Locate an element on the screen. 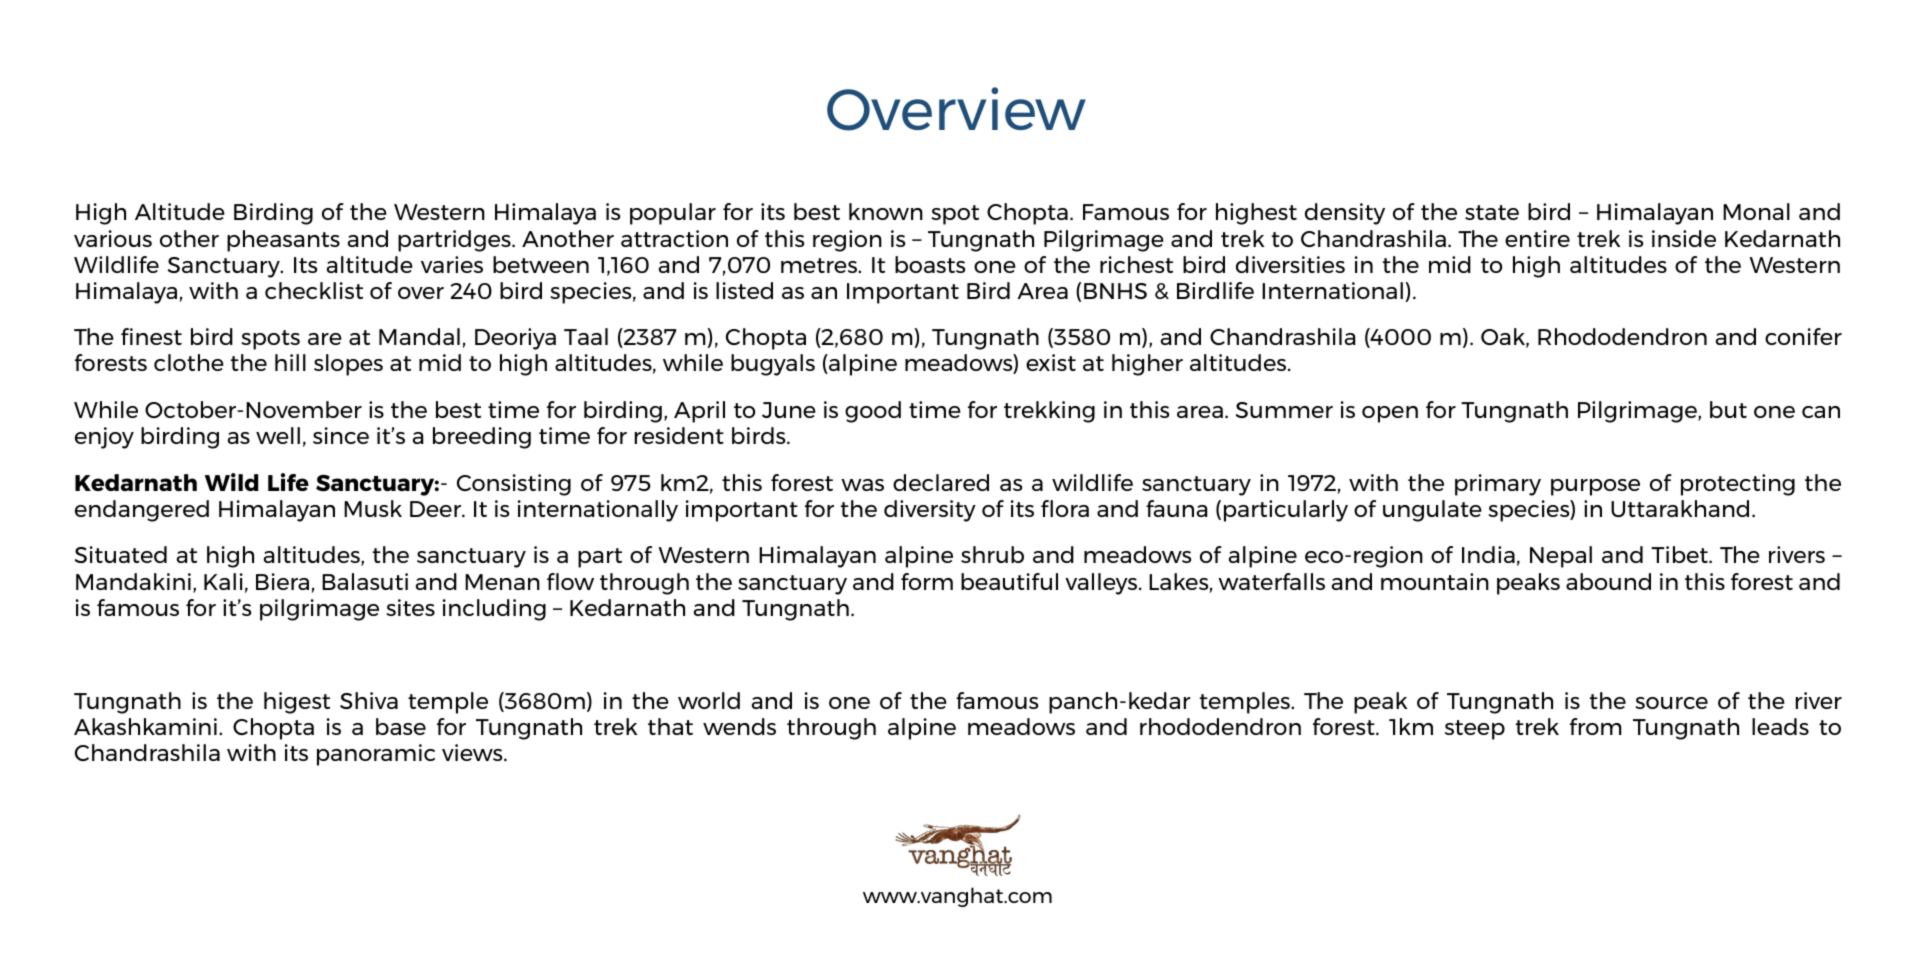 The height and width of the screenshot is (958, 1916). purpose is located at coordinates (1595, 487).
